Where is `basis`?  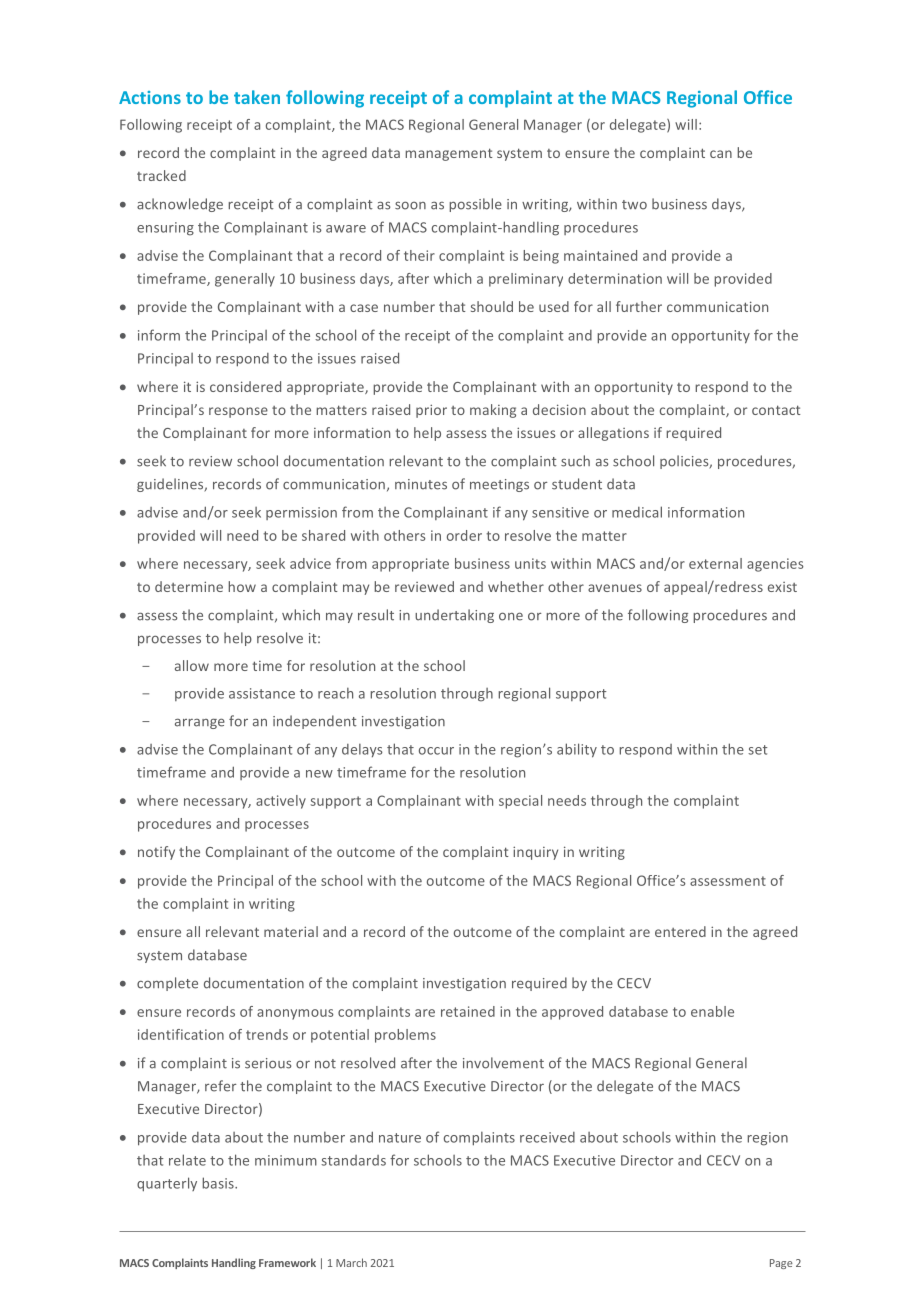
basis is located at coordinates (219, 1183).
